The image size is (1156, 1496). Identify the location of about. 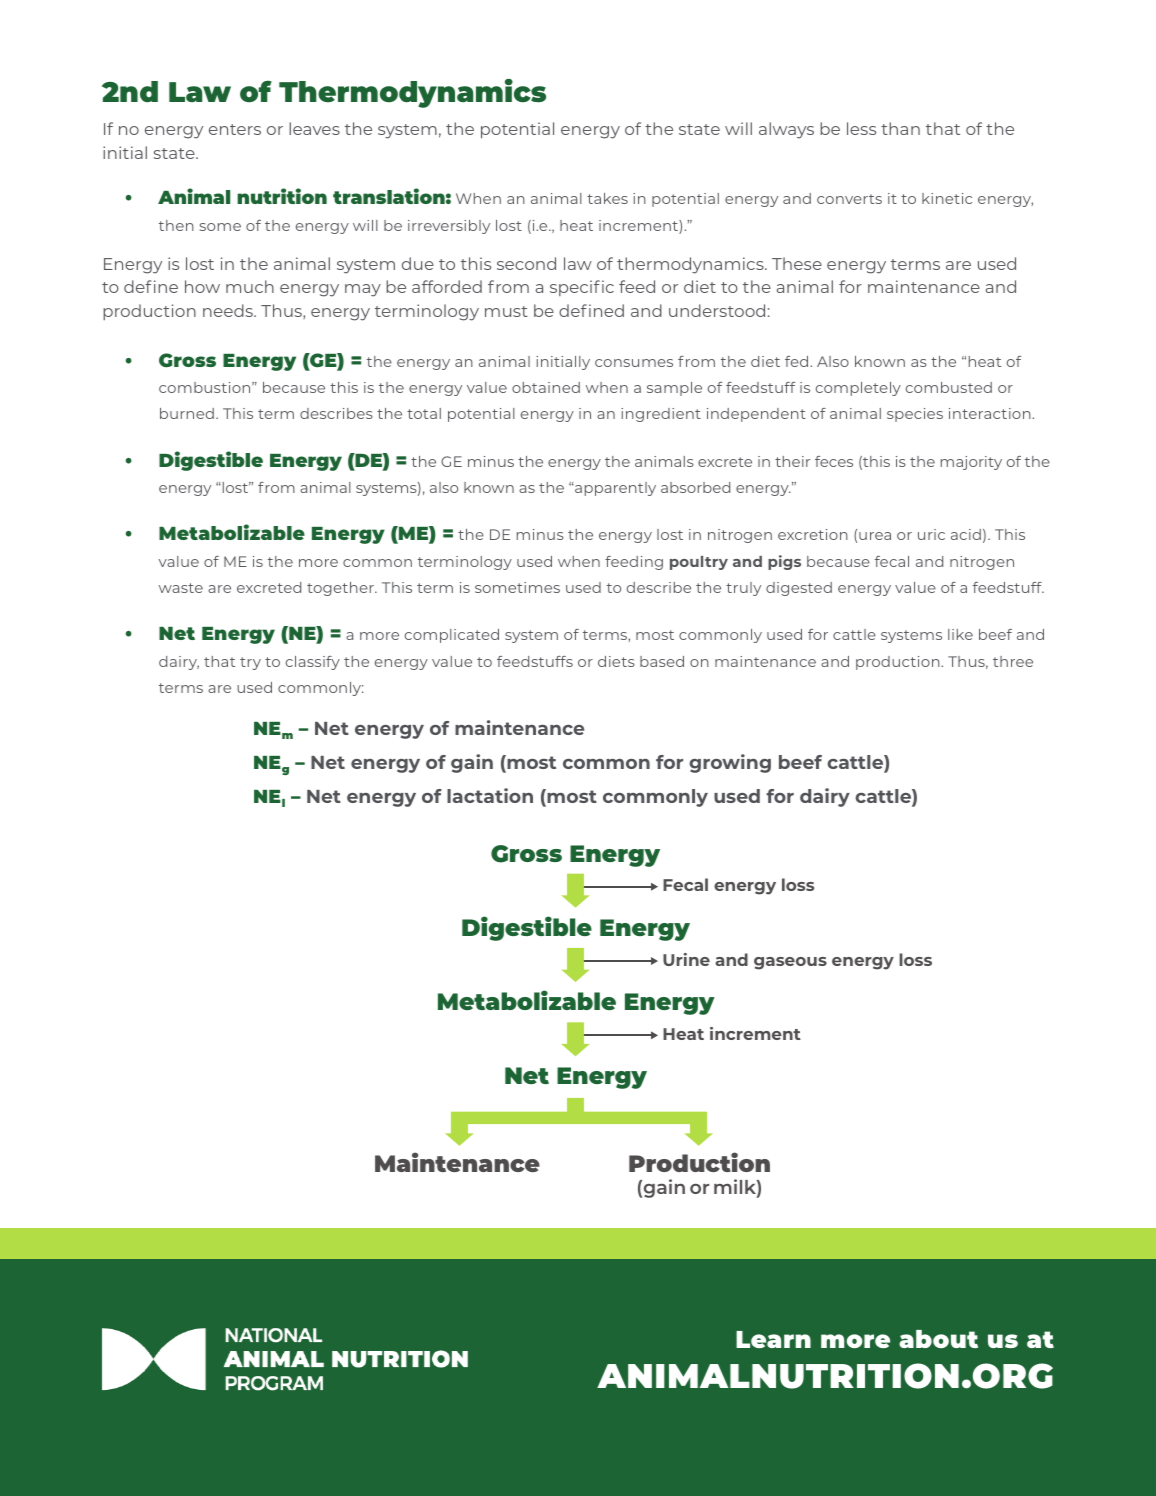
(938, 1339).
